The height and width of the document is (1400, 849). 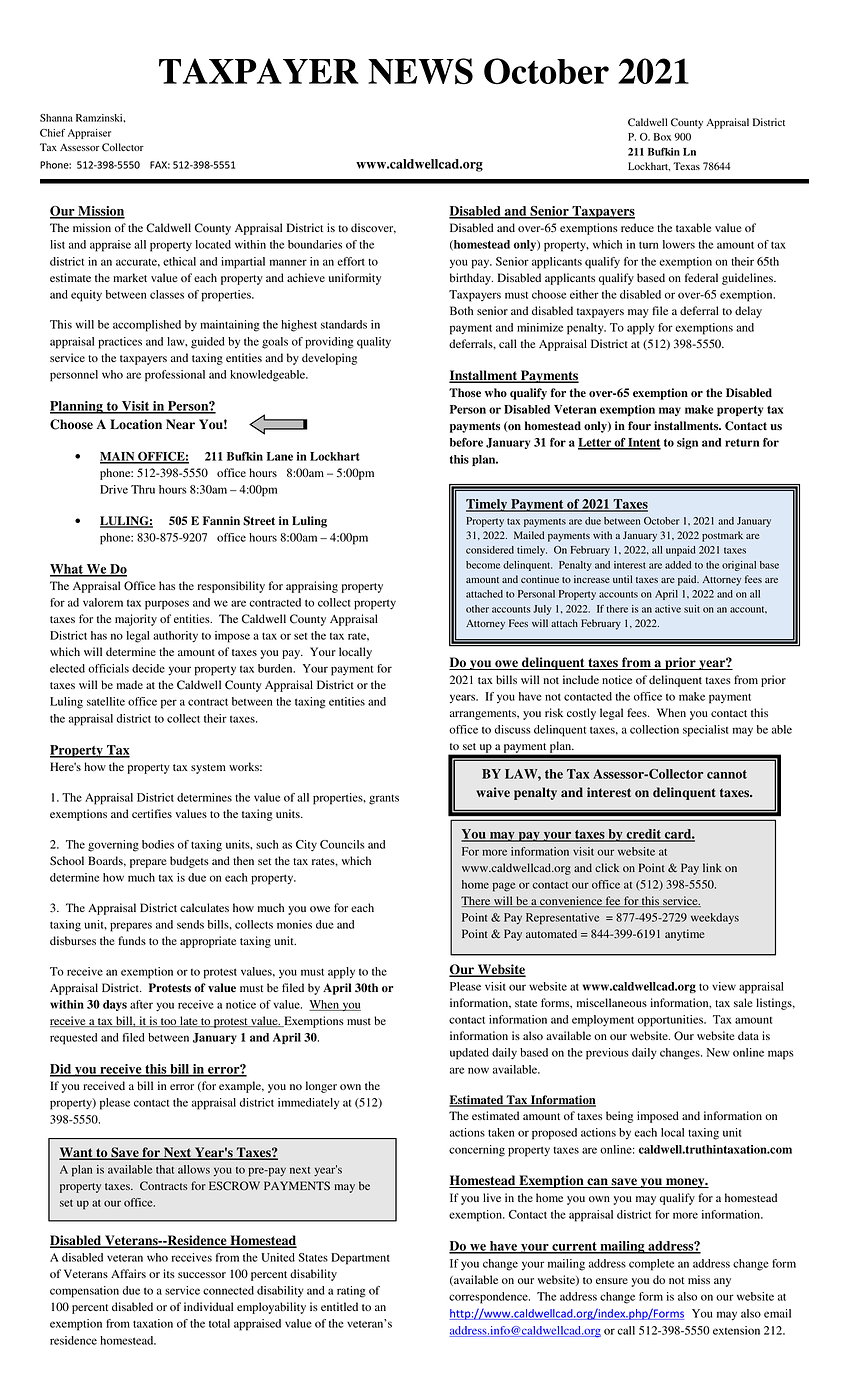 What do you see at coordinates (466, 442) in the document?
I see `before` at bounding box center [466, 442].
